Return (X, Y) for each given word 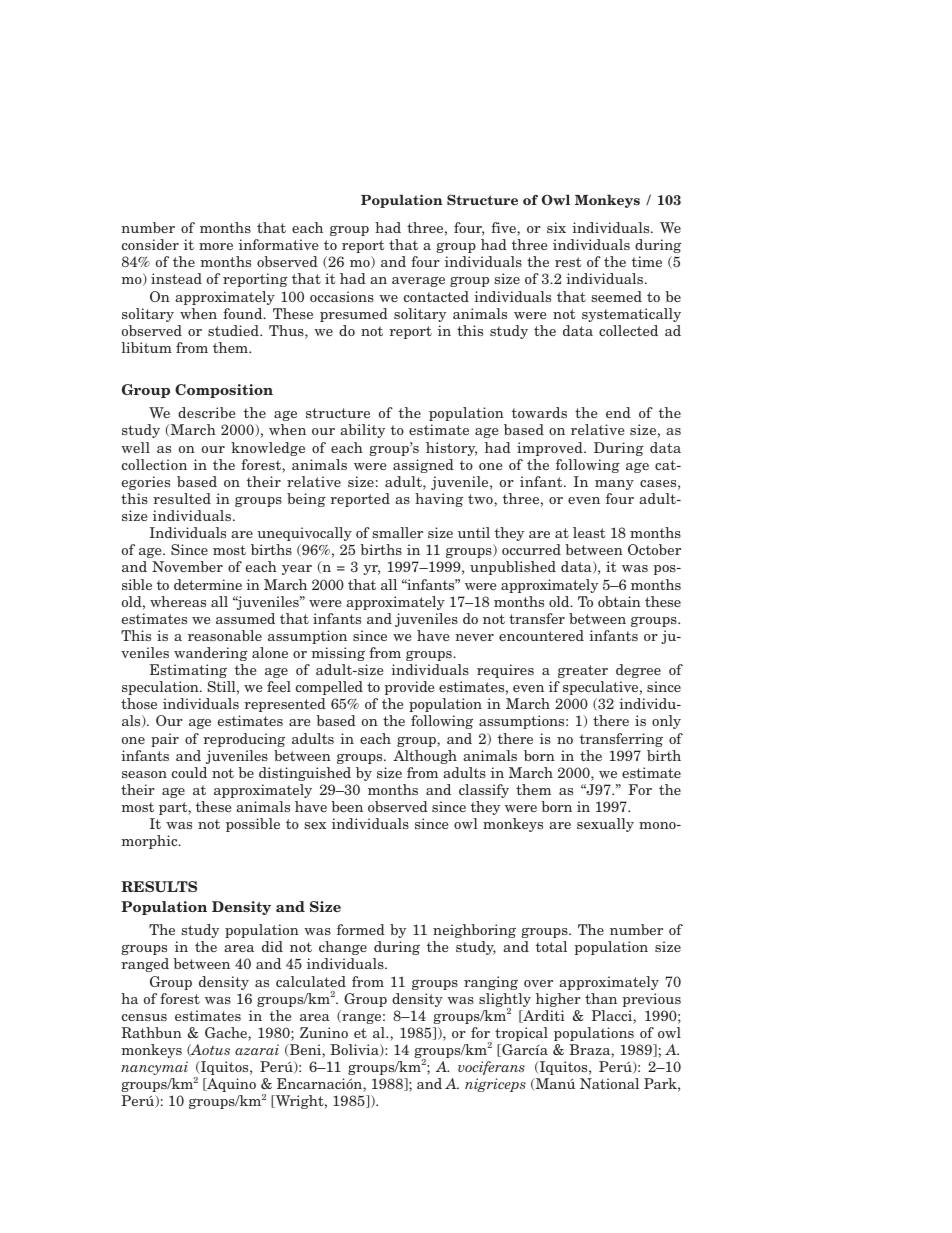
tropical (521, 1034)
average (418, 282)
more (216, 246)
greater (583, 671)
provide (409, 688)
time (647, 261)
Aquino (230, 1085)
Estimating (188, 671)
